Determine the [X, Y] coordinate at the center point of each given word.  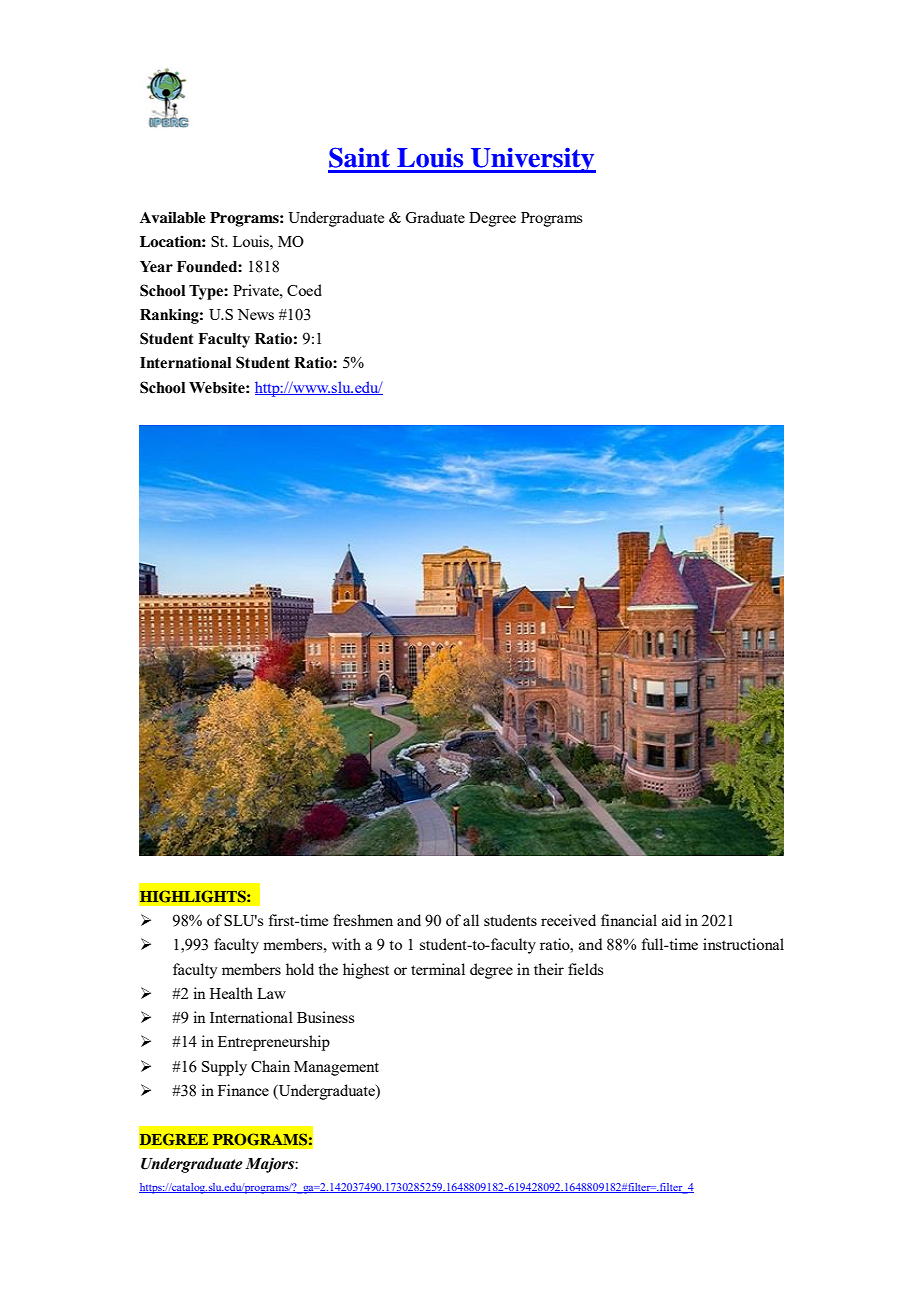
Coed [304, 290]
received [568, 920]
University [532, 160]
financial [629, 920]
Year [156, 267]
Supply [224, 1068]
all [471, 920]
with [346, 944]
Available [173, 217]
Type [207, 292]
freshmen [363, 920]
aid [671, 920]
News [255, 314]
